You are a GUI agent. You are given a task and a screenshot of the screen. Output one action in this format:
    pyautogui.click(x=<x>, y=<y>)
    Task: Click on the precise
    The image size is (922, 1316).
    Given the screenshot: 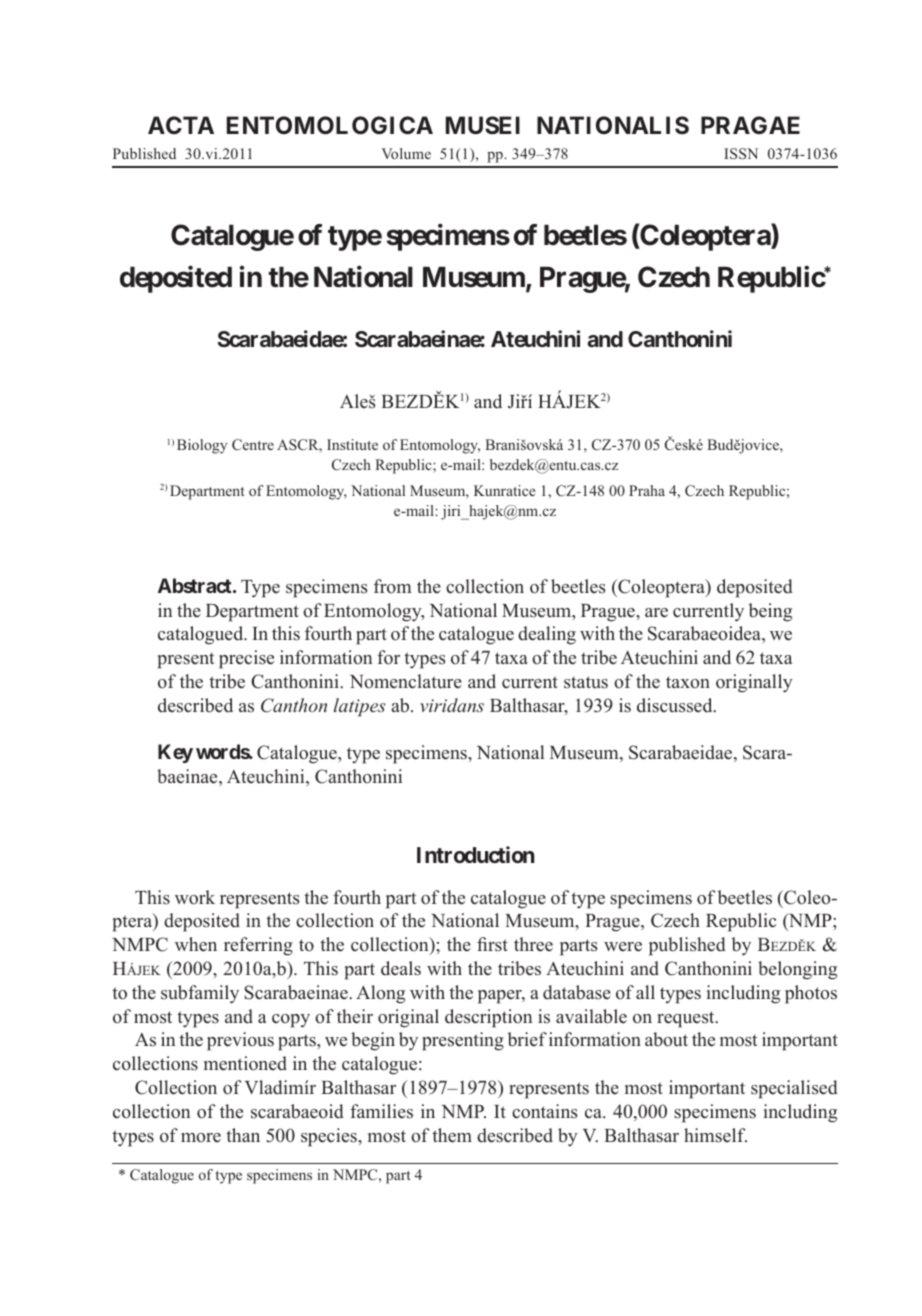 What is the action you would take?
    pyautogui.click(x=246, y=659)
